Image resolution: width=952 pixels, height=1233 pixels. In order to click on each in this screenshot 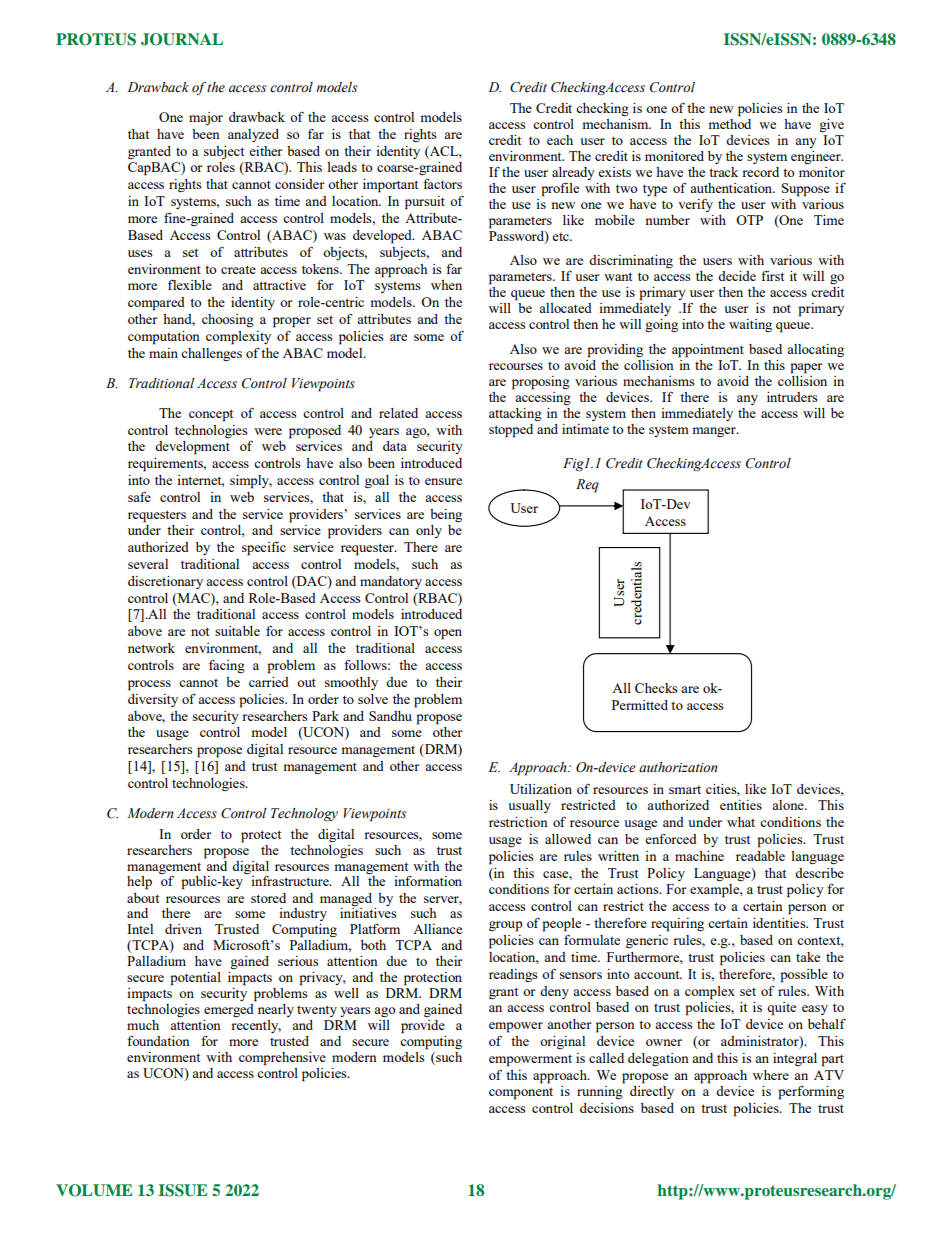, I will do `click(560, 140)`.
